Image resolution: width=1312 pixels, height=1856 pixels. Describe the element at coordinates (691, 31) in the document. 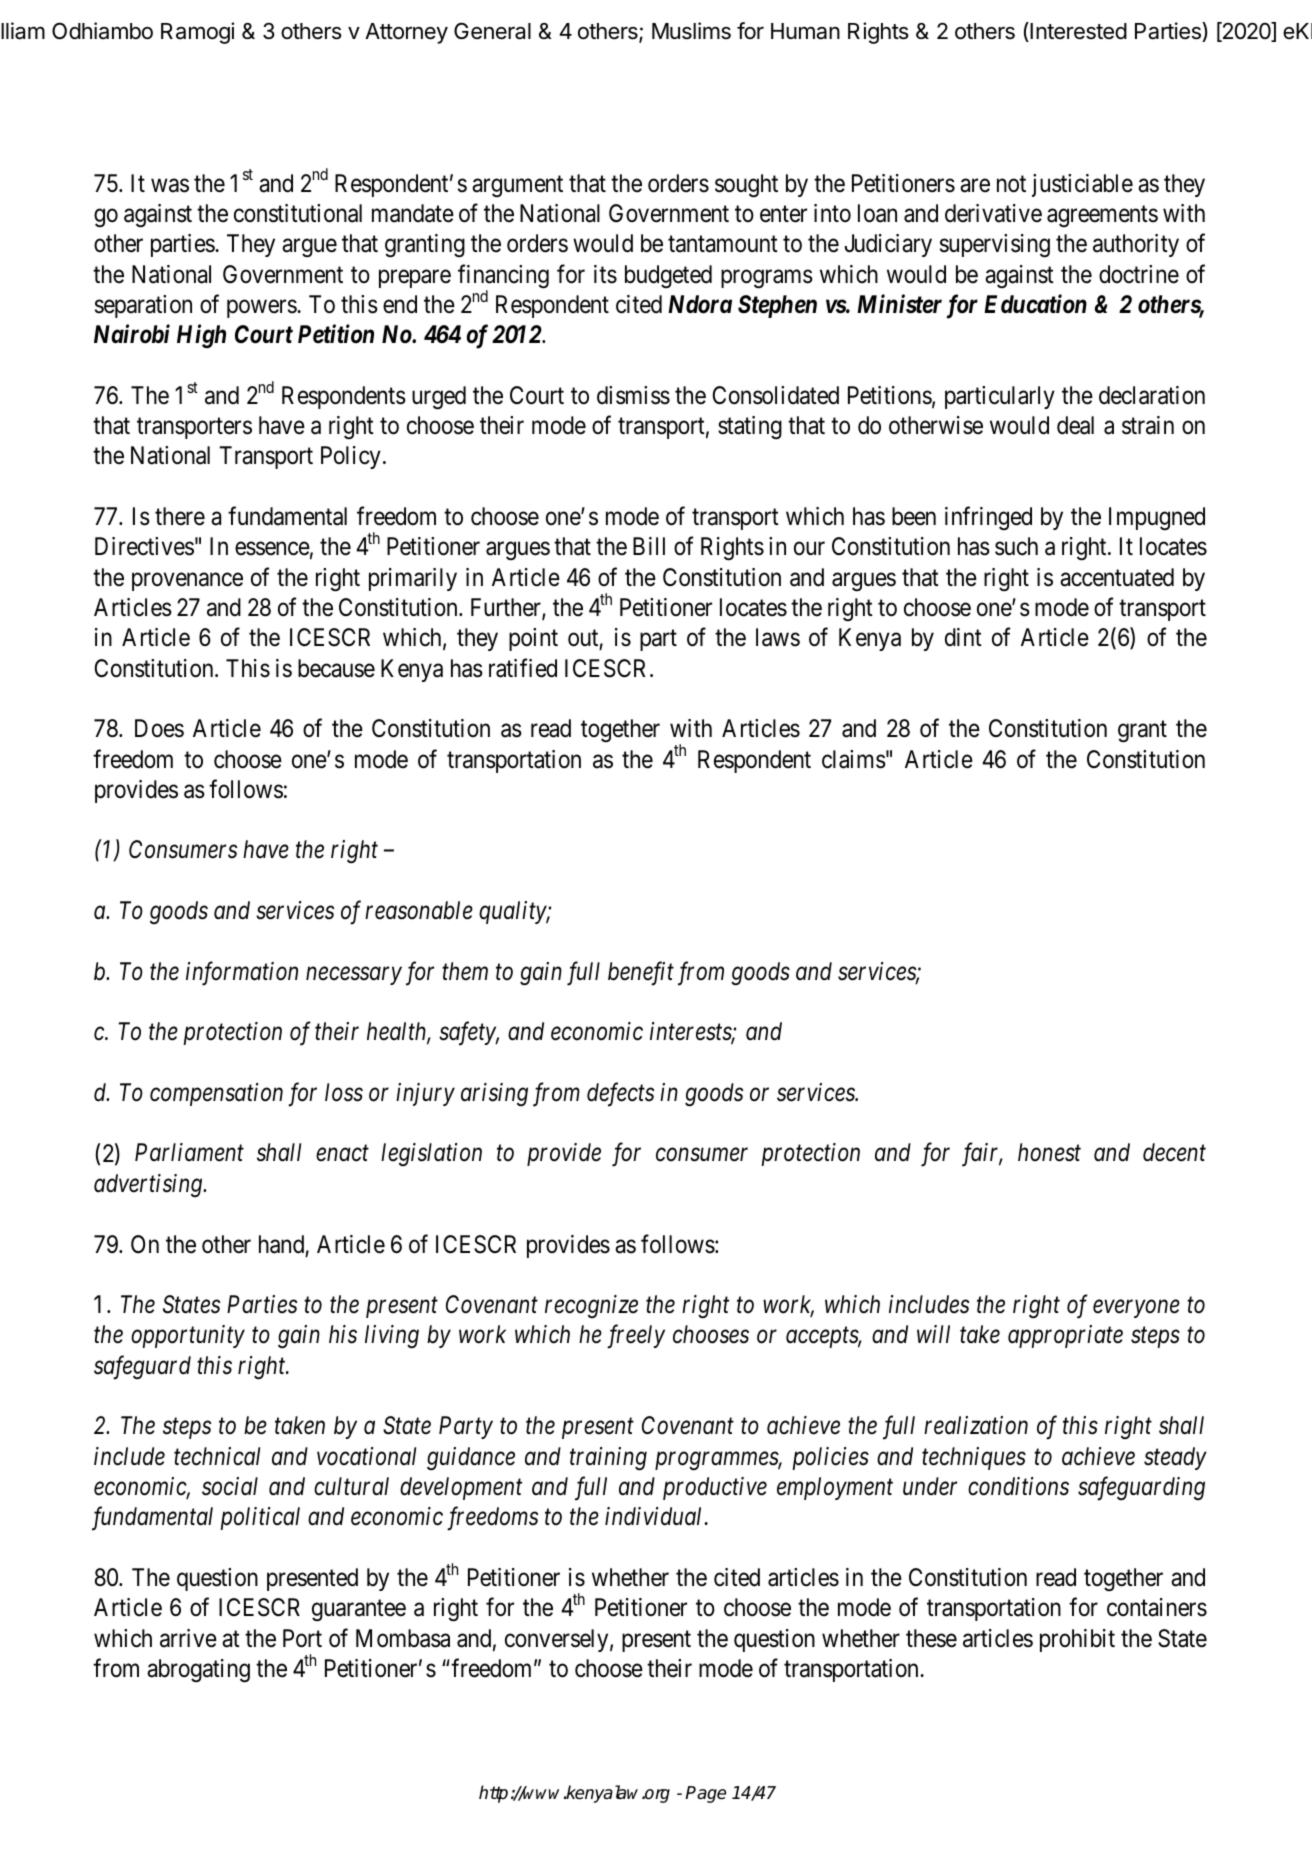

I see `Muslims` at that location.
